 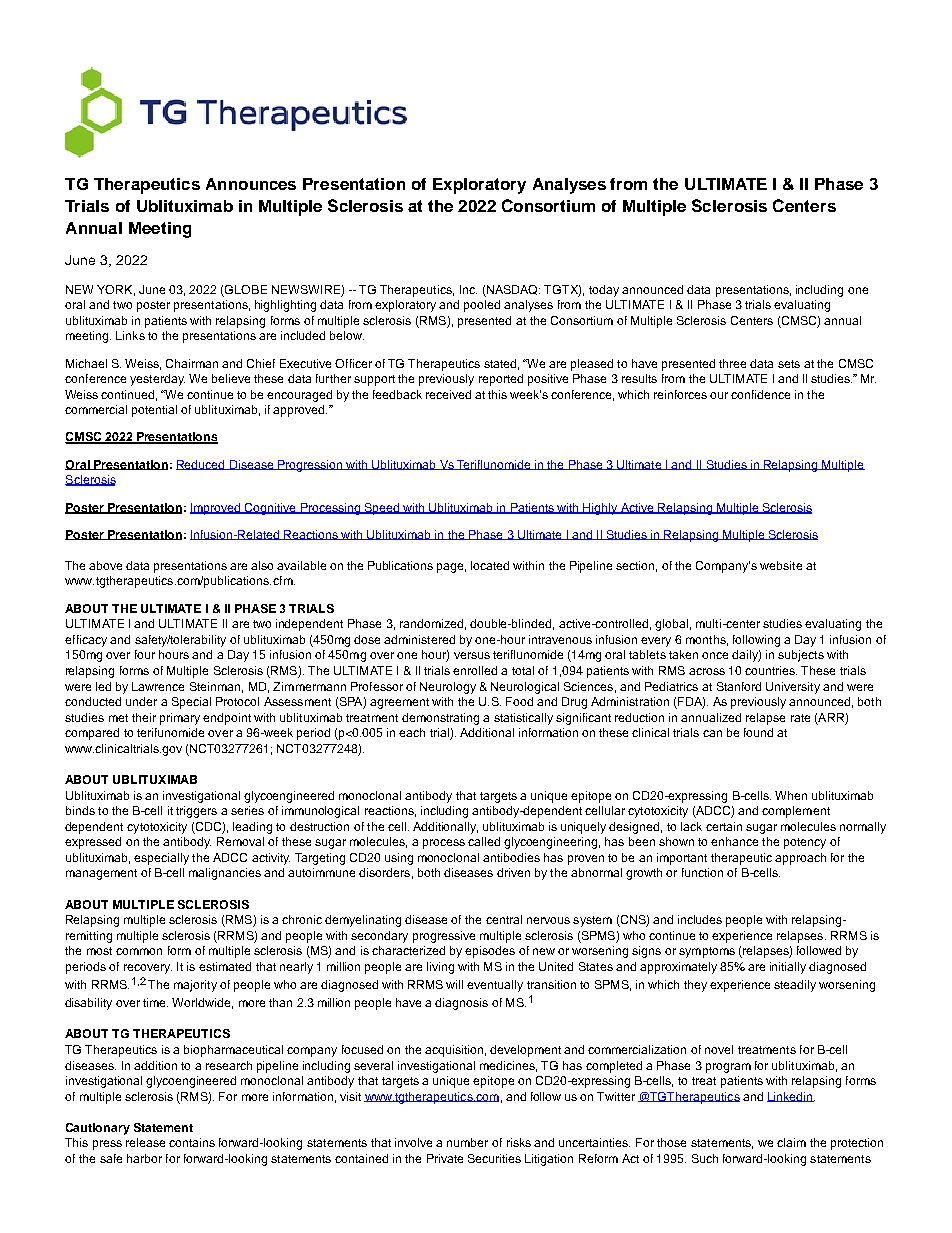 I want to click on claim, so click(x=791, y=1142).
